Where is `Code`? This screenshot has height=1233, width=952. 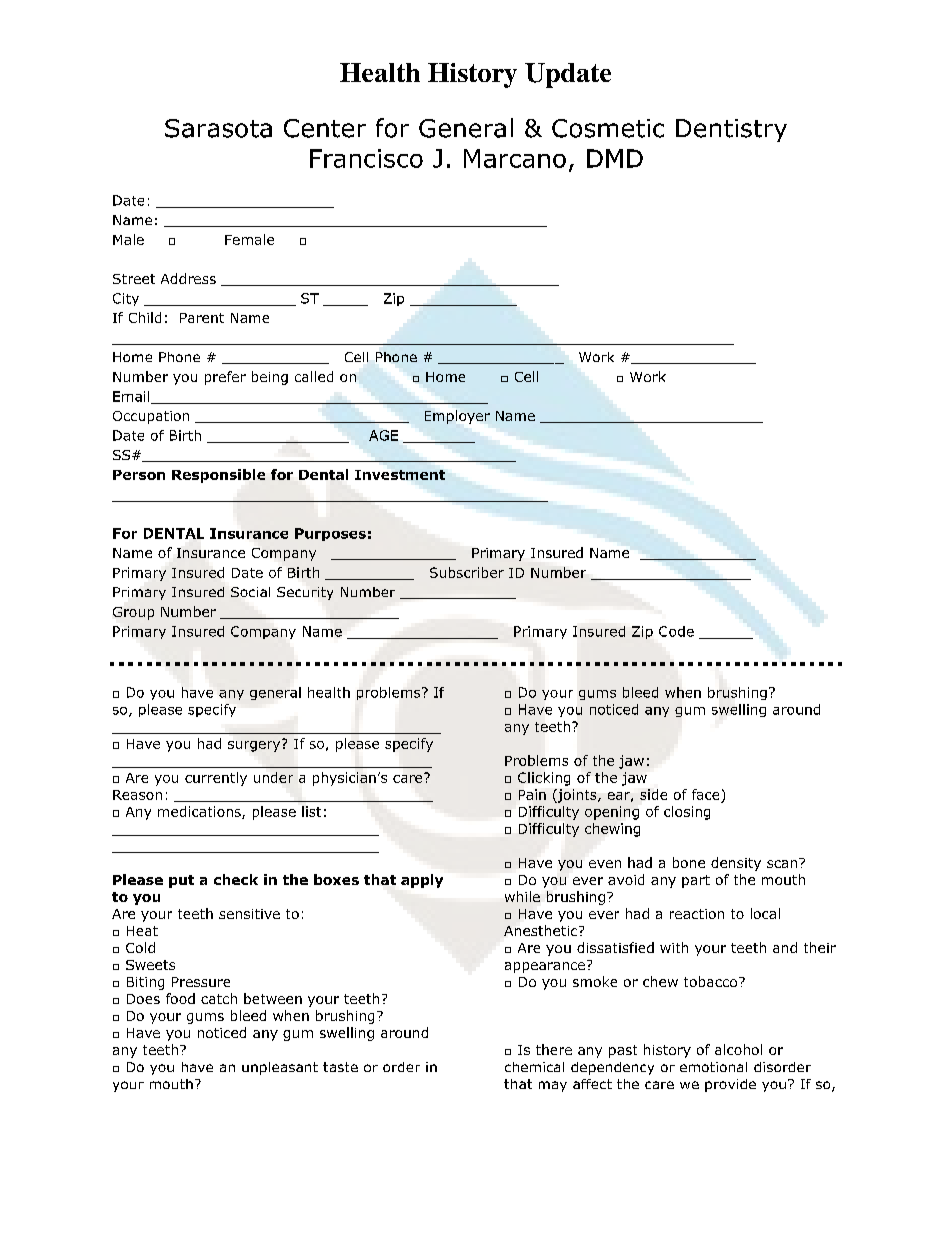 Code is located at coordinates (676, 631).
